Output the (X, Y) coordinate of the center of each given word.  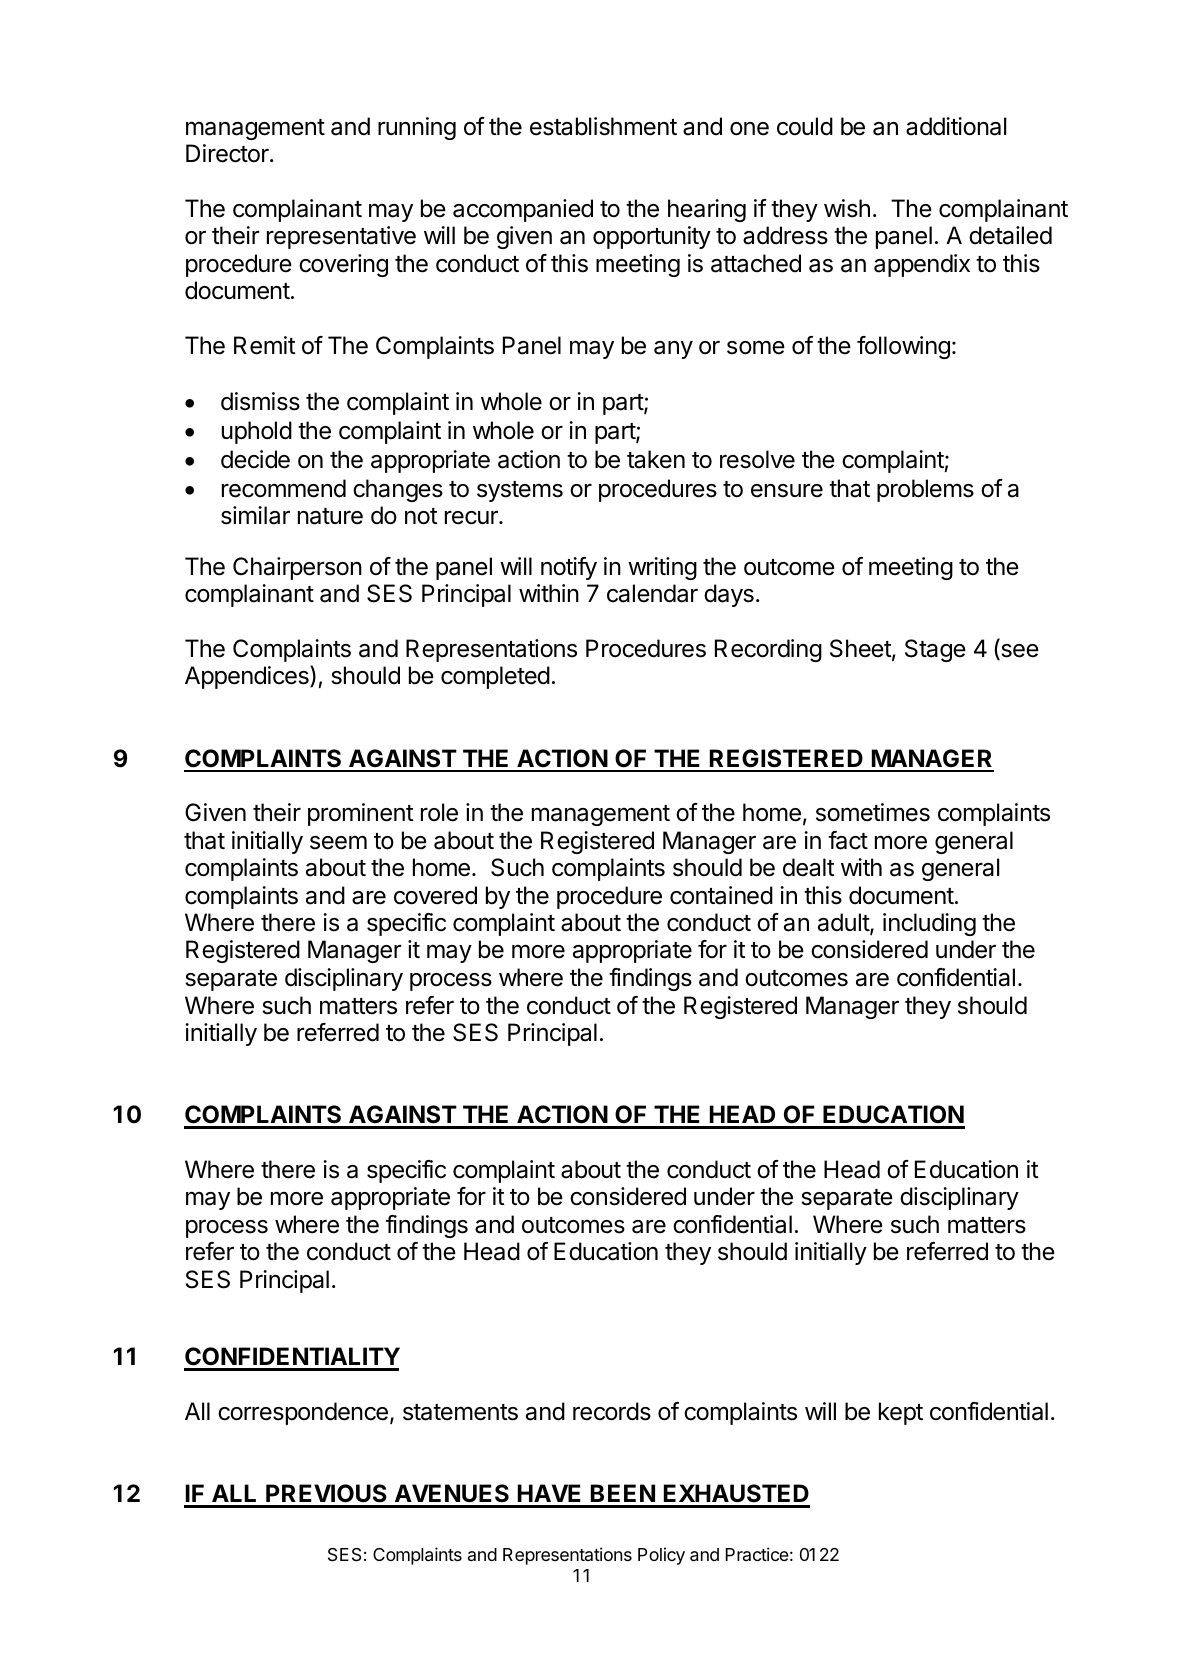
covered (435, 895)
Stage (935, 650)
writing (662, 568)
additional (956, 126)
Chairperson (297, 568)
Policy (661, 1556)
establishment (603, 126)
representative (341, 237)
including (929, 924)
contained (721, 895)
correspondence (303, 1413)
